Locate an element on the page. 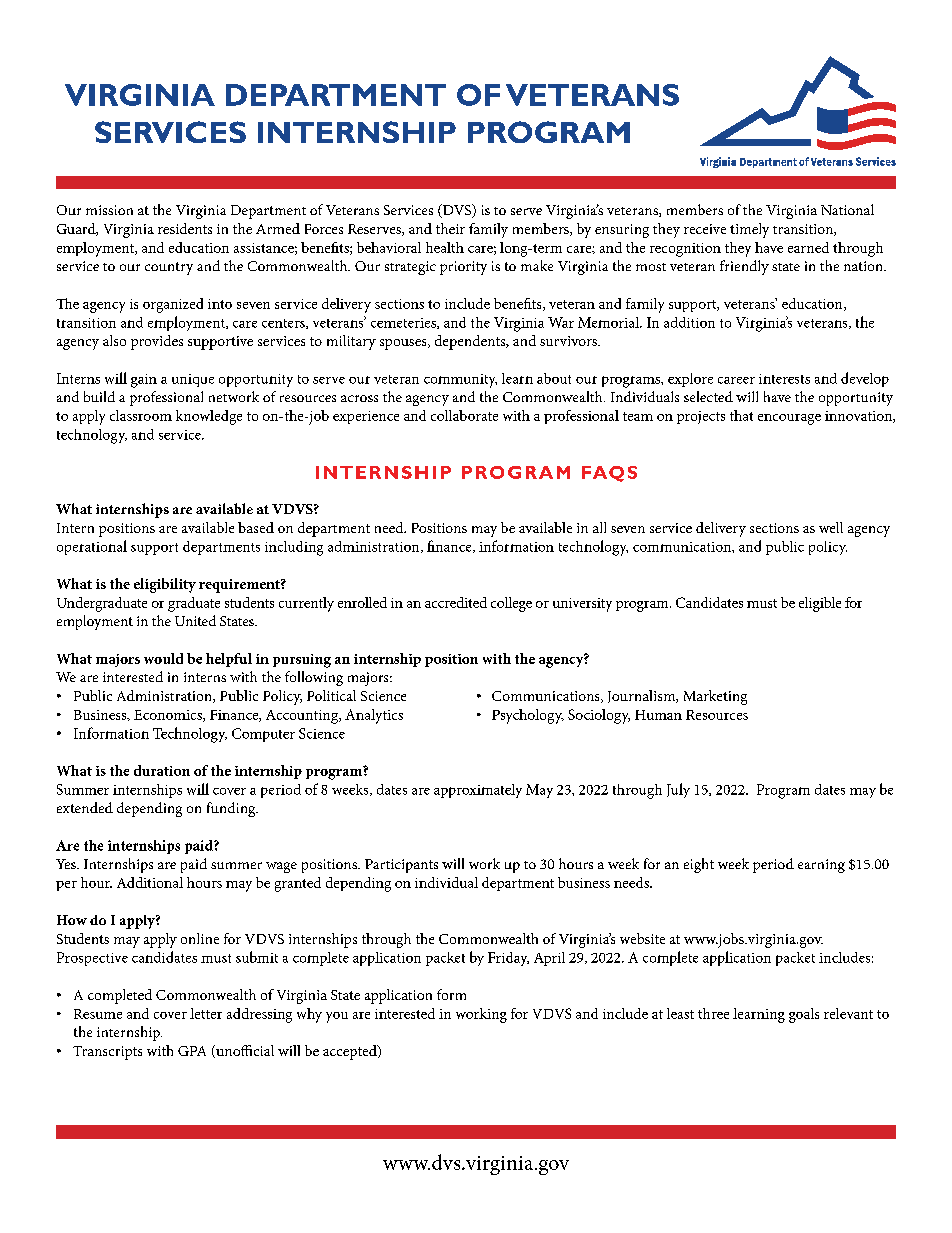 This page has width=952, height=1233. goals is located at coordinates (804, 1015).
